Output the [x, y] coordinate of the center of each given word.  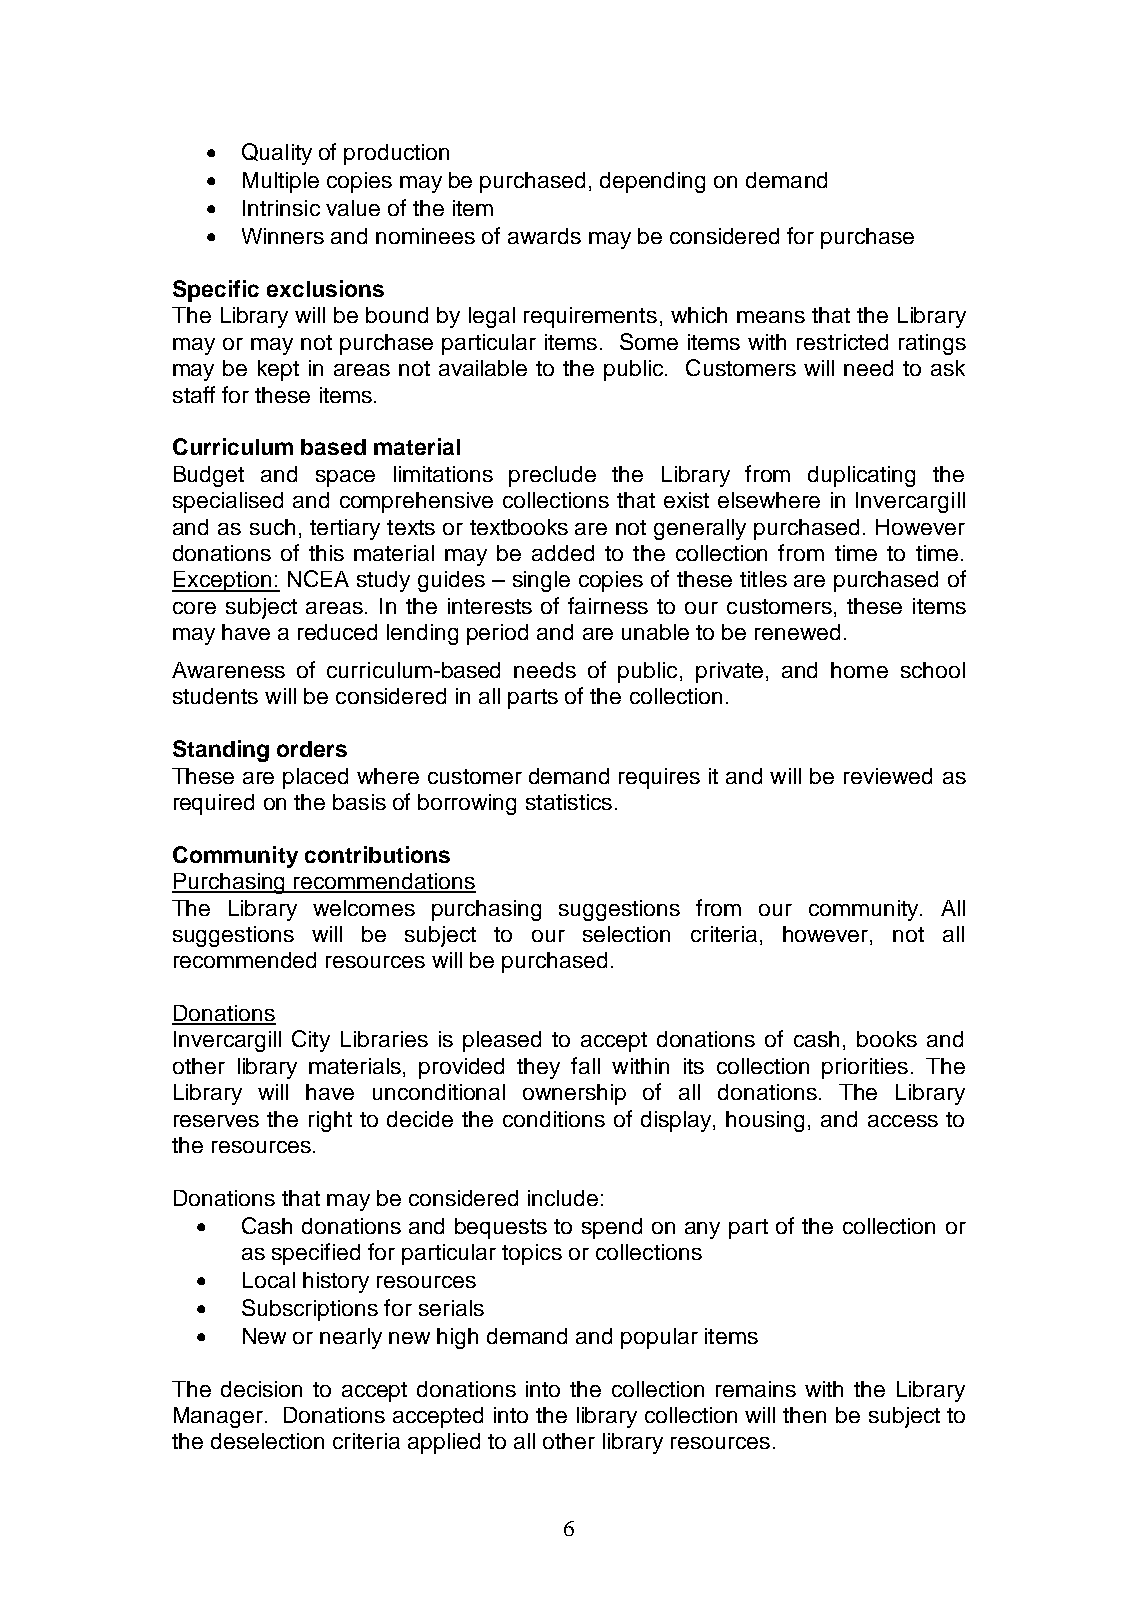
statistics [569, 802]
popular [659, 1338]
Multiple [281, 182]
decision [261, 1389]
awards [544, 236]
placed [315, 778]
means [771, 317]
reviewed [888, 776]
